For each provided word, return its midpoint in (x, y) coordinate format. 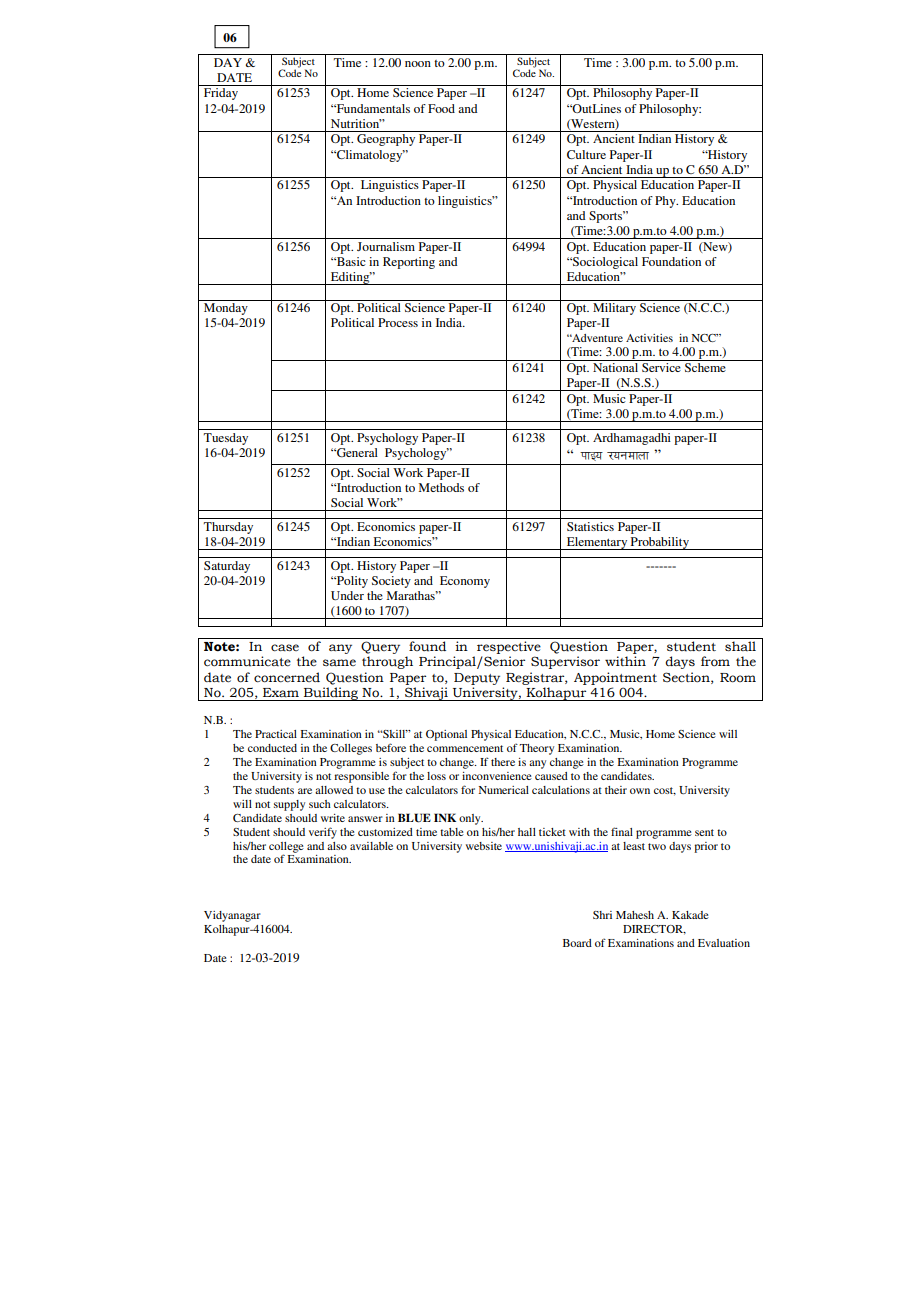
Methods (441, 487)
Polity (351, 582)
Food (441, 108)
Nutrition (356, 123)
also (337, 846)
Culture (586, 154)
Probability (660, 543)
